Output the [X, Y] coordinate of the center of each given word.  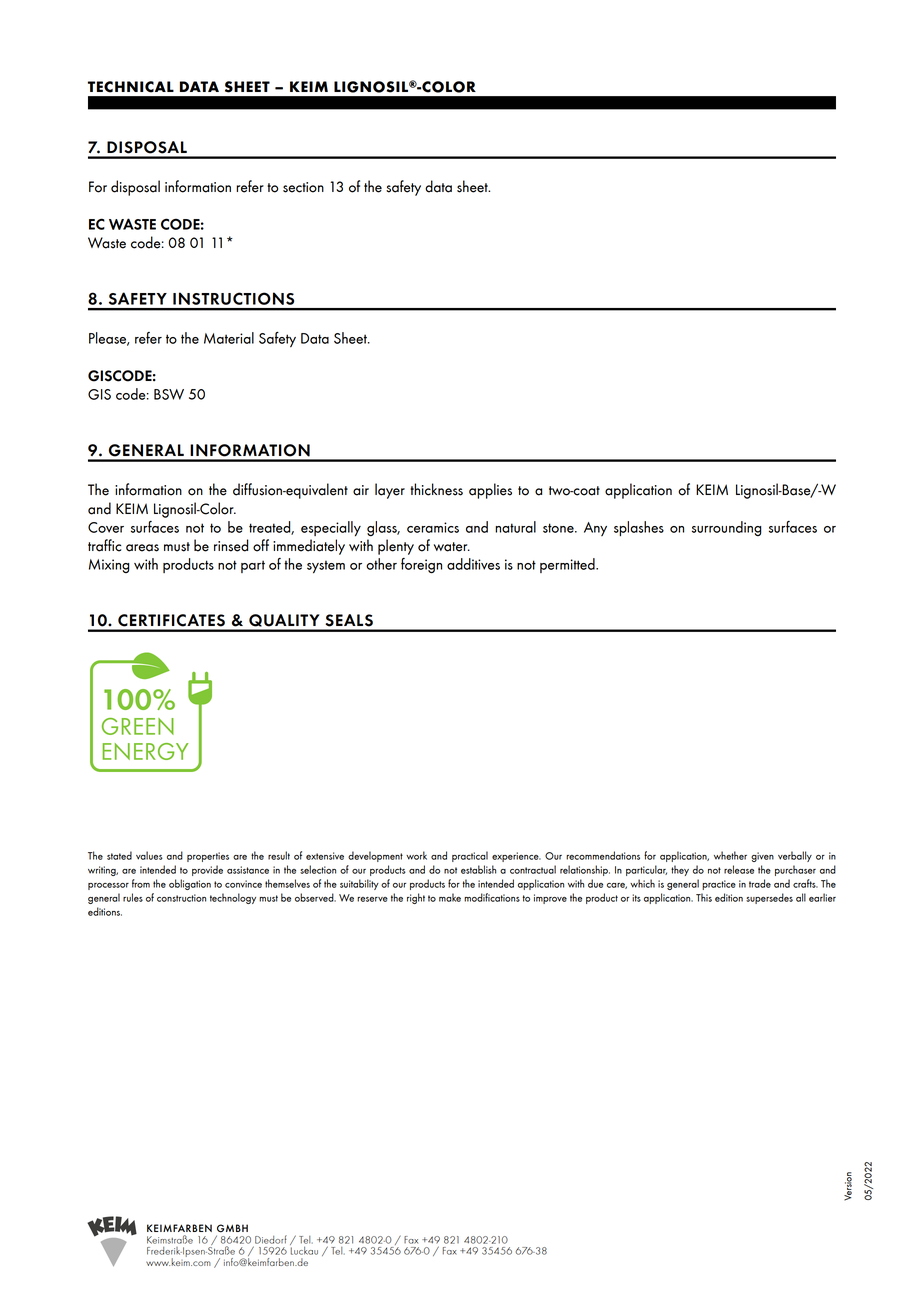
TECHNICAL [131, 87]
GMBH [232, 1228]
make [450, 897]
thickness [436, 489]
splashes [639, 528]
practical [470, 856]
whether [730, 855]
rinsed [231, 545]
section [303, 187]
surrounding [726, 528]
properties [208, 857]
